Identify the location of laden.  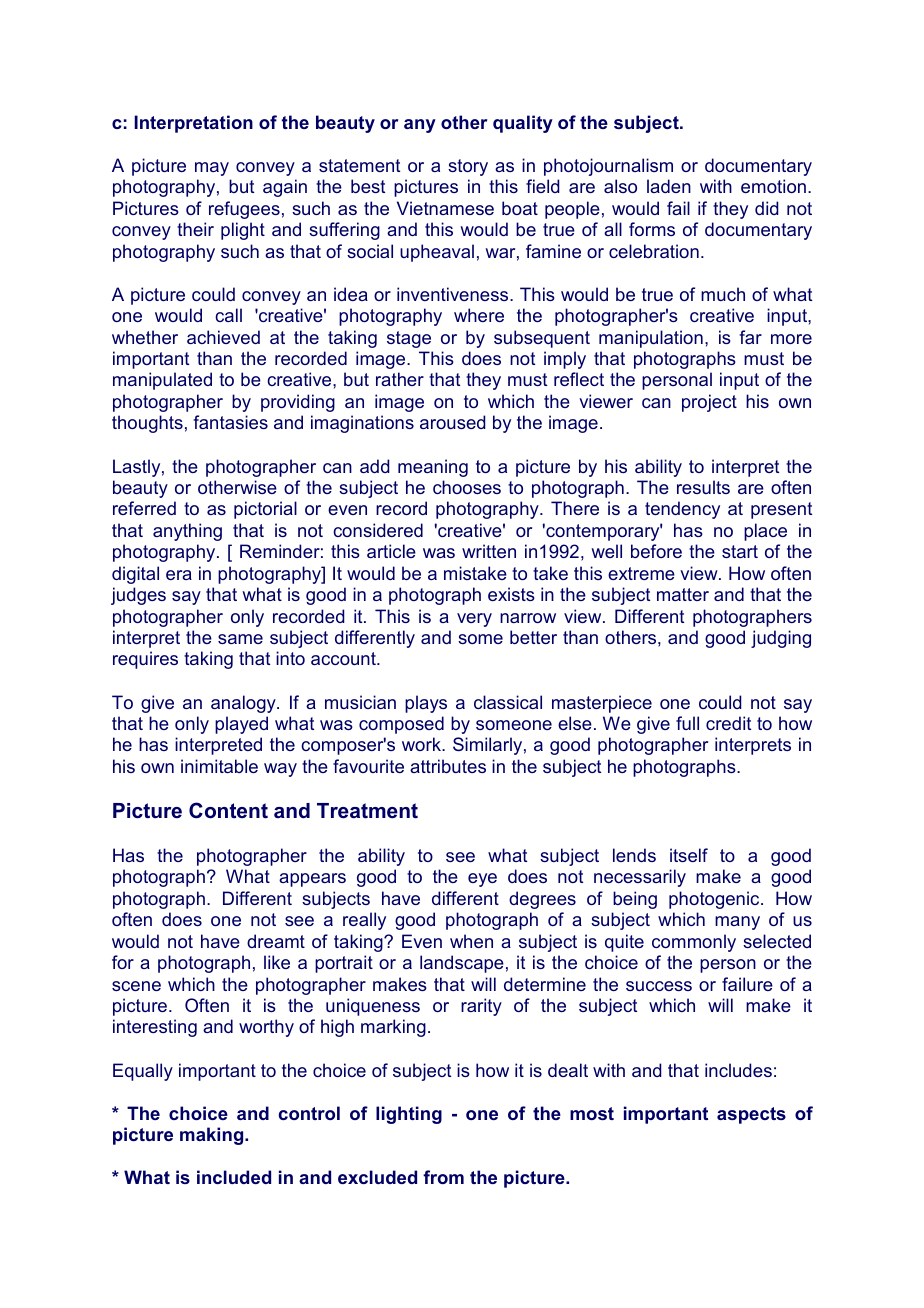
(669, 186).
